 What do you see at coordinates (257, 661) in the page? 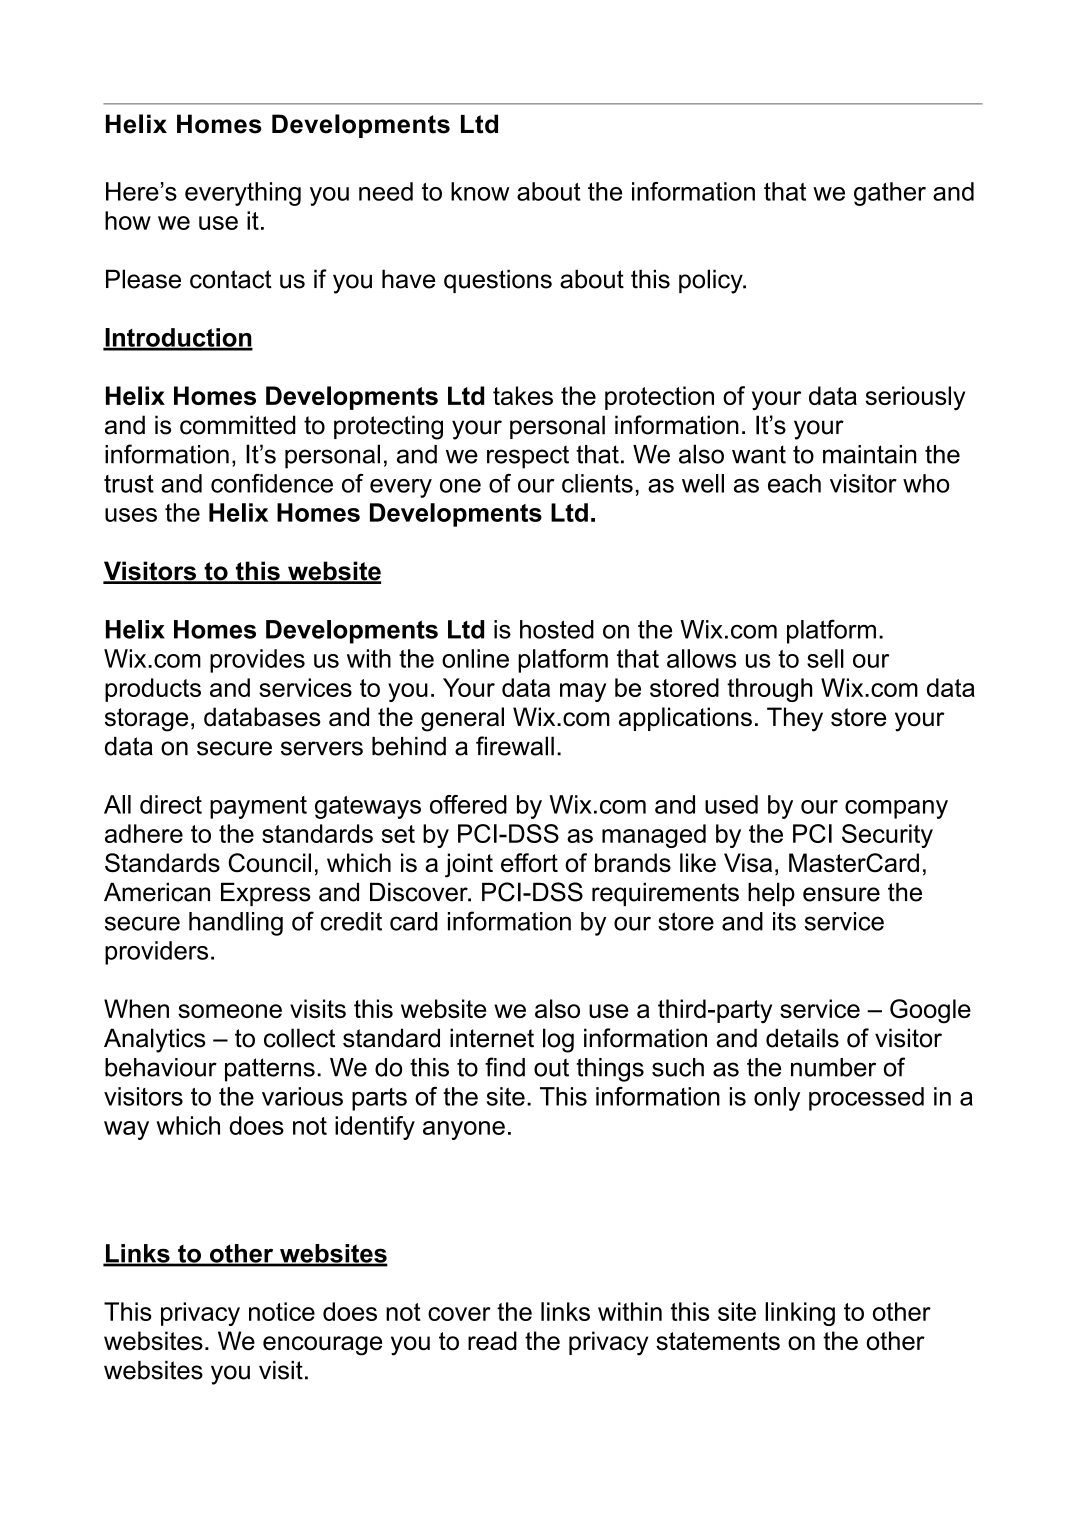
I see `provides` at bounding box center [257, 661].
